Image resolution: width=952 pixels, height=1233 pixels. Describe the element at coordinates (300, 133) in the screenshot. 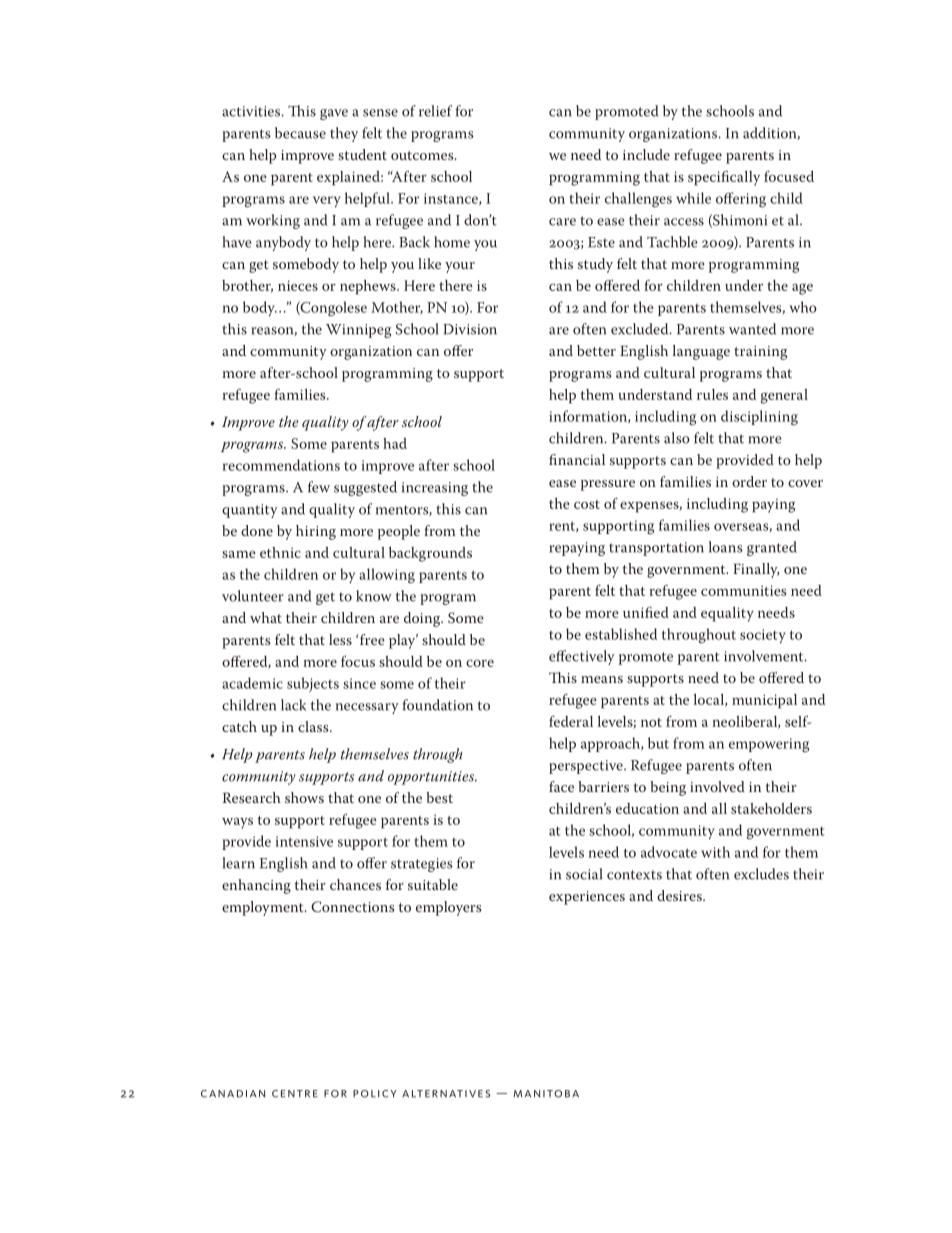

I see `because` at that location.
